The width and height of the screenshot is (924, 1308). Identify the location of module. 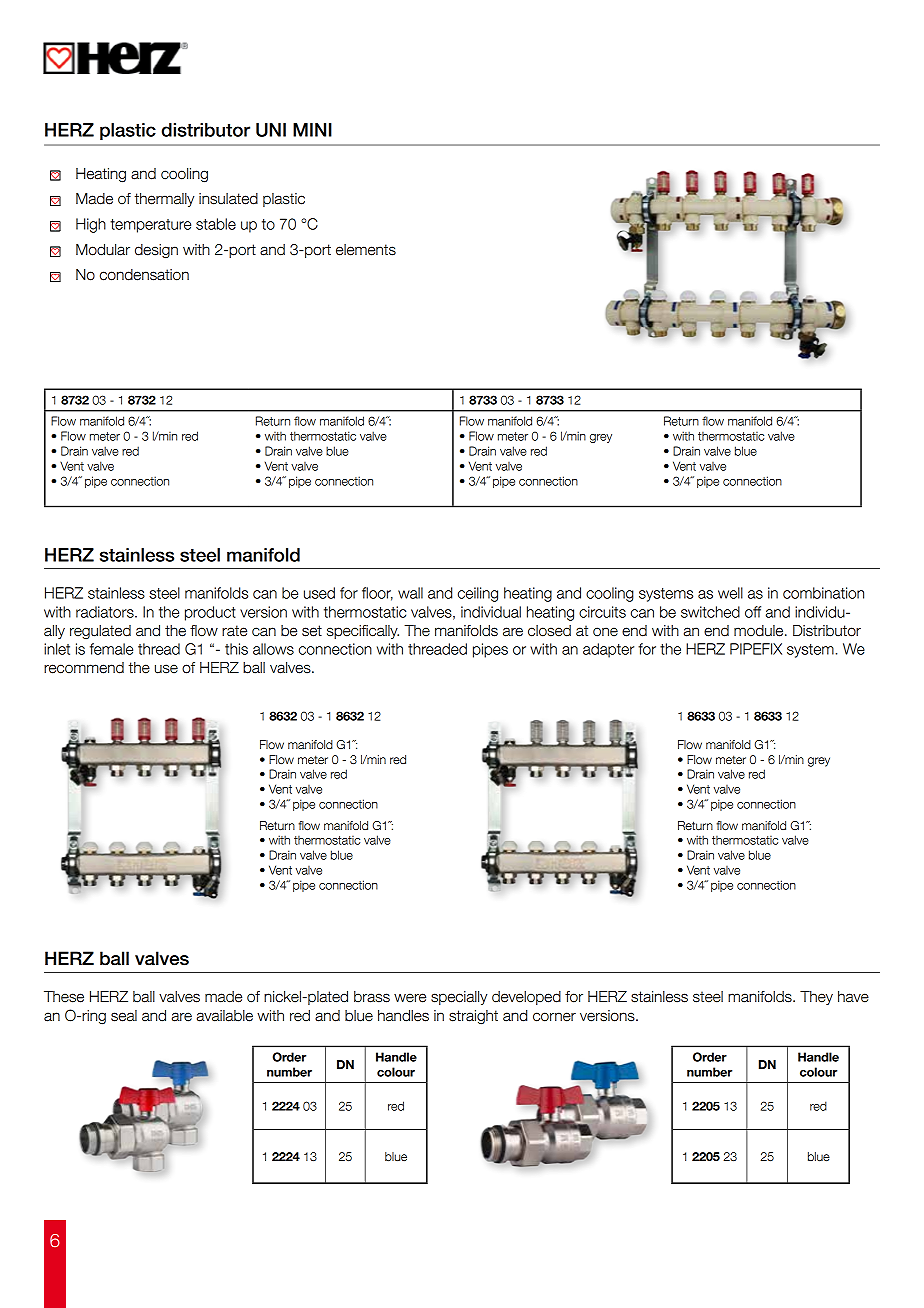
(760, 631).
